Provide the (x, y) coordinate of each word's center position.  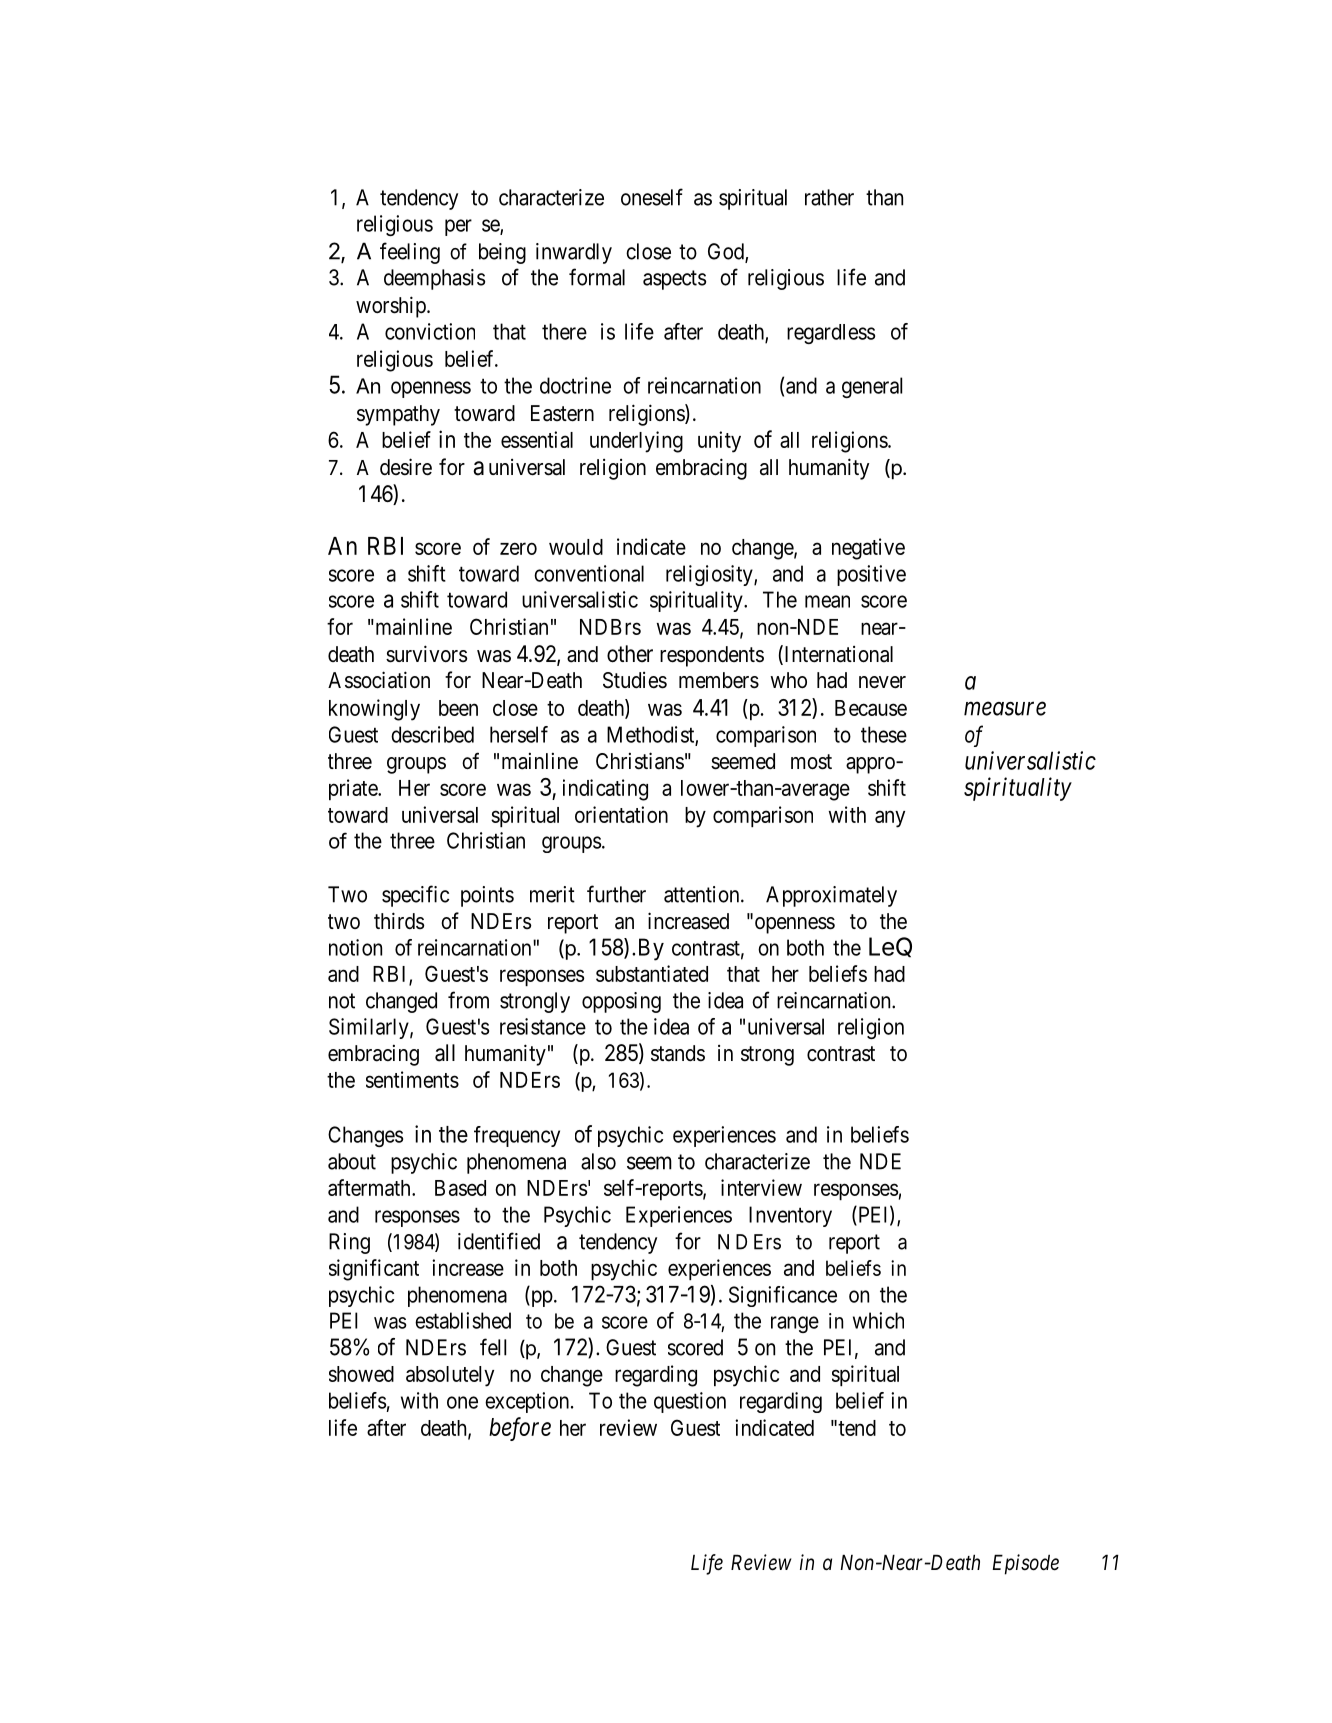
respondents (712, 656)
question (690, 1402)
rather (829, 197)
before (520, 1429)
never (882, 682)
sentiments (412, 1079)
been (458, 708)
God (727, 252)
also (598, 1161)
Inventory (790, 1216)
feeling (410, 253)
